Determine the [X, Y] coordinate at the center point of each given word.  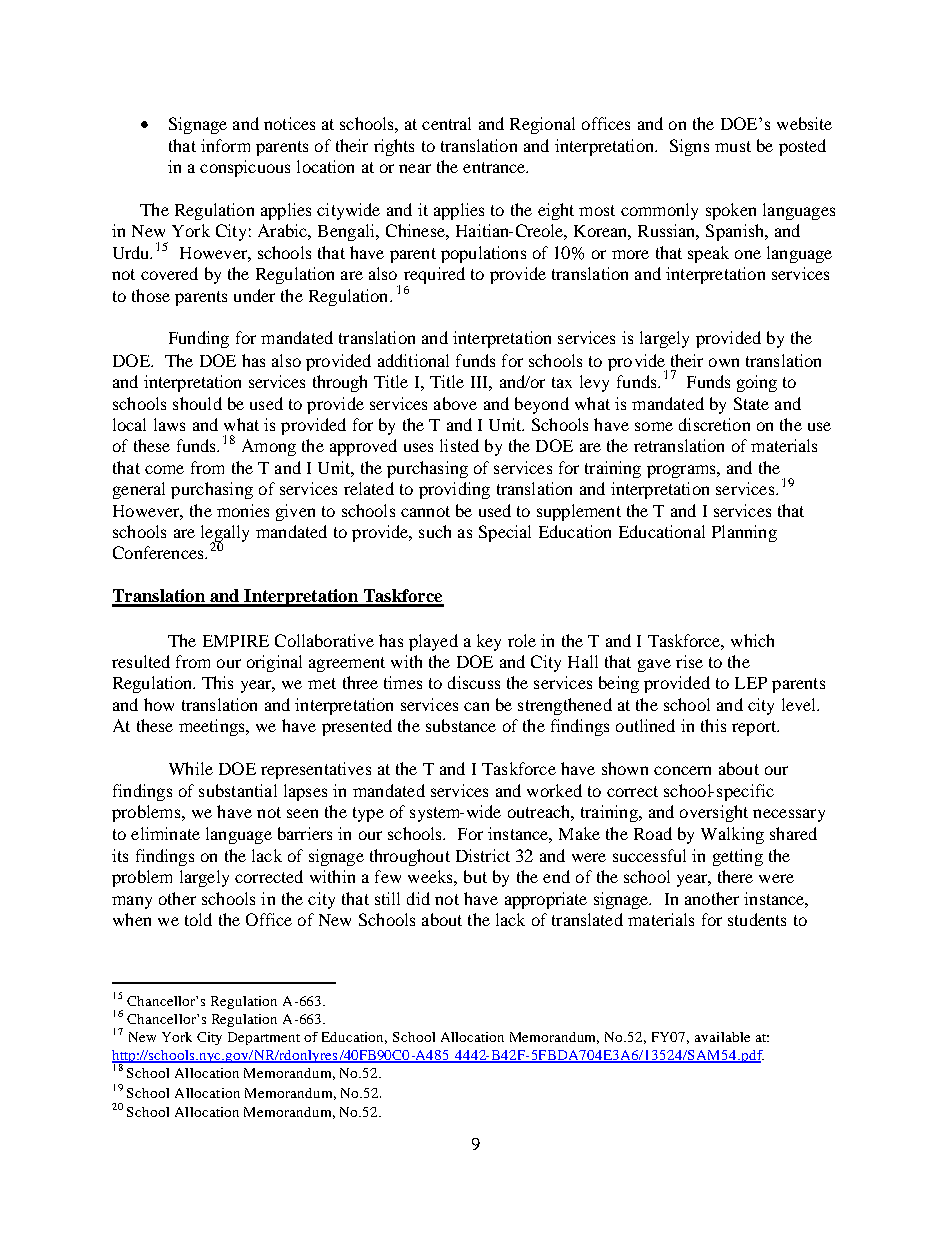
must [733, 146]
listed [459, 445]
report [755, 728]
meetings [213, 727]
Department [264, 1038]
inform [225, 145]
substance [461, 725]
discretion [714, 424]
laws [169, 424]
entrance [495, 167]
